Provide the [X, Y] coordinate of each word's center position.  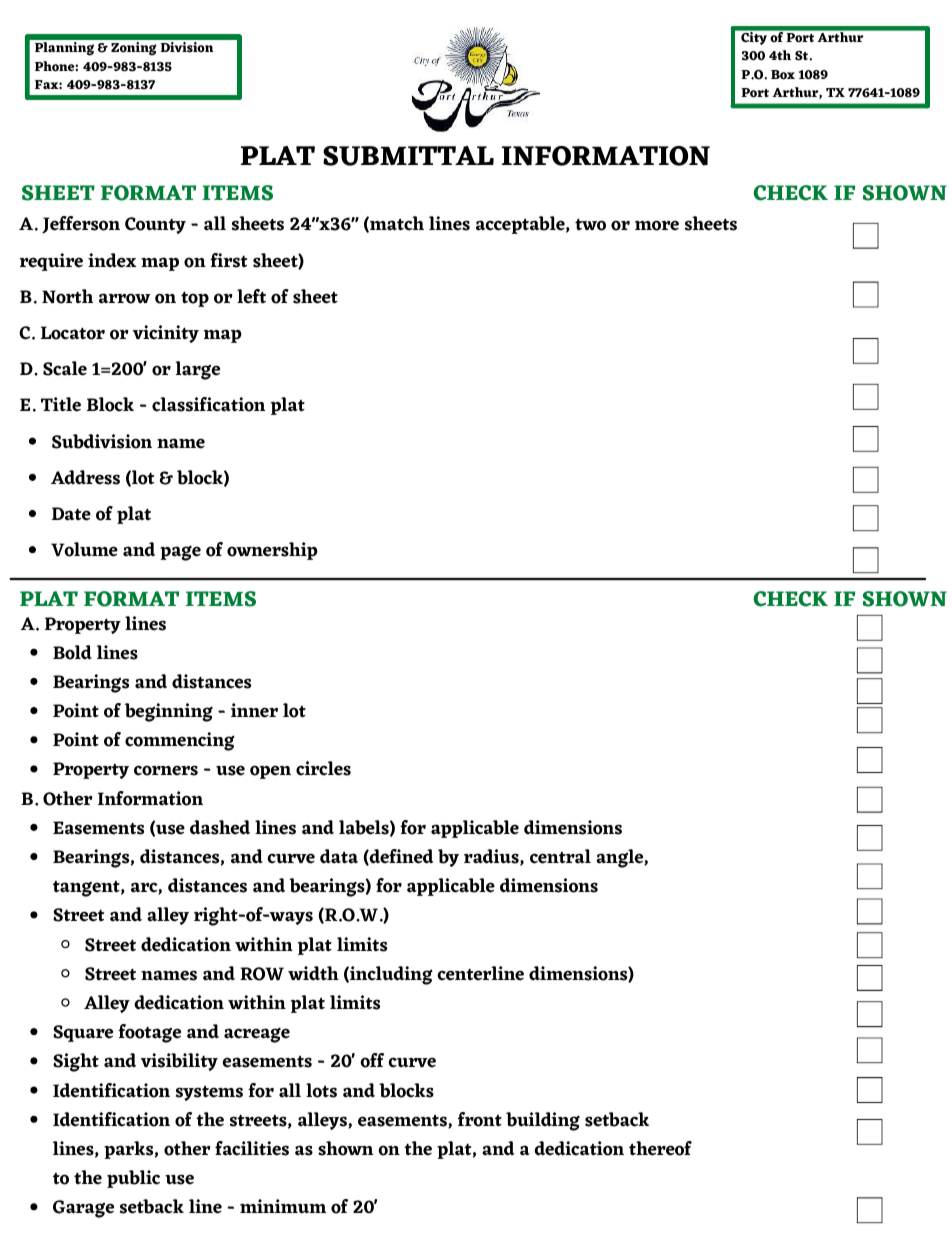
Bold [72, 652]
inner [254, 710]
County [155, 225]
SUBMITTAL [408, 156]
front [480, 1119]
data [339, 856]
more [657, 225]
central [560, 856]
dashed [220, 827]
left [251, 296]
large [197, 370]
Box [783, 75]
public [133, 1179]
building [543, 1121]
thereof [660, 1148]
